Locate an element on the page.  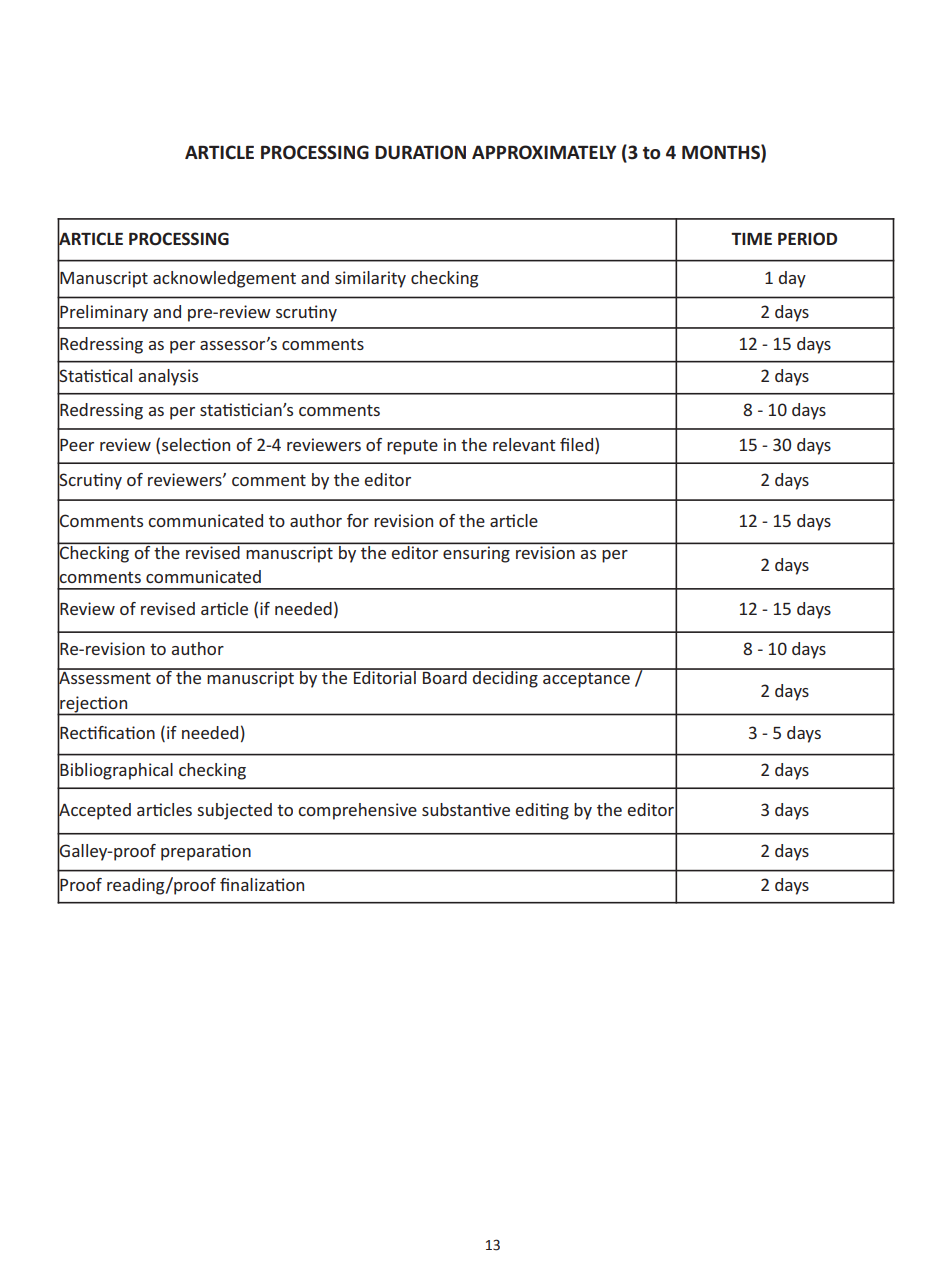
PERIOD is located at coordinates (807, 238).
